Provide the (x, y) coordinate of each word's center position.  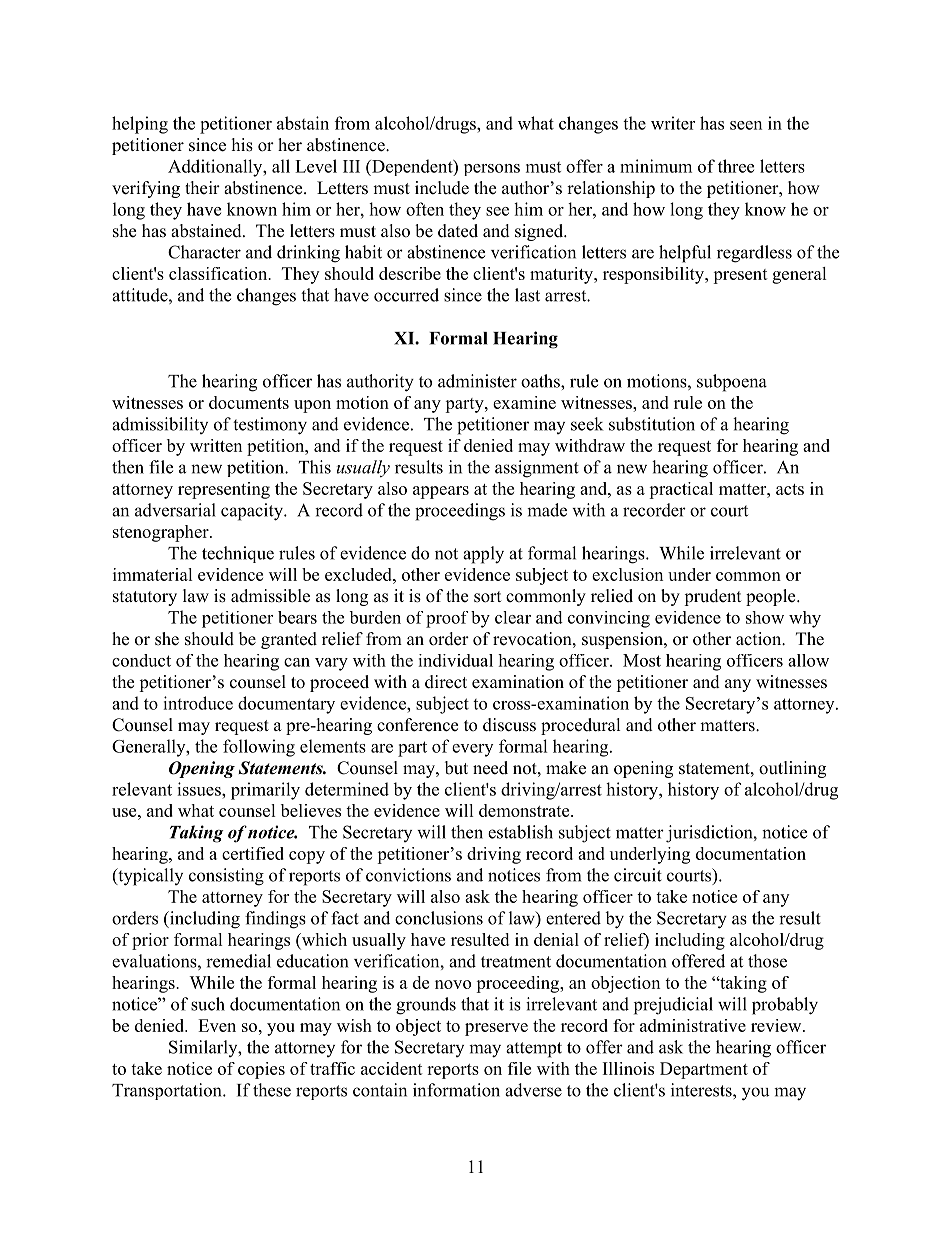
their (202, 188)
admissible (270, 596)
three (736, 166)
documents (249, 402)
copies (261, 1070)
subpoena (732, 383)
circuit (638, 875)
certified (253, 853)
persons (492, 170)
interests (702, 1090)
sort (487, 597)
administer (477, 381)
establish (520, 832)
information (456, 1090)
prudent (712, 597)
